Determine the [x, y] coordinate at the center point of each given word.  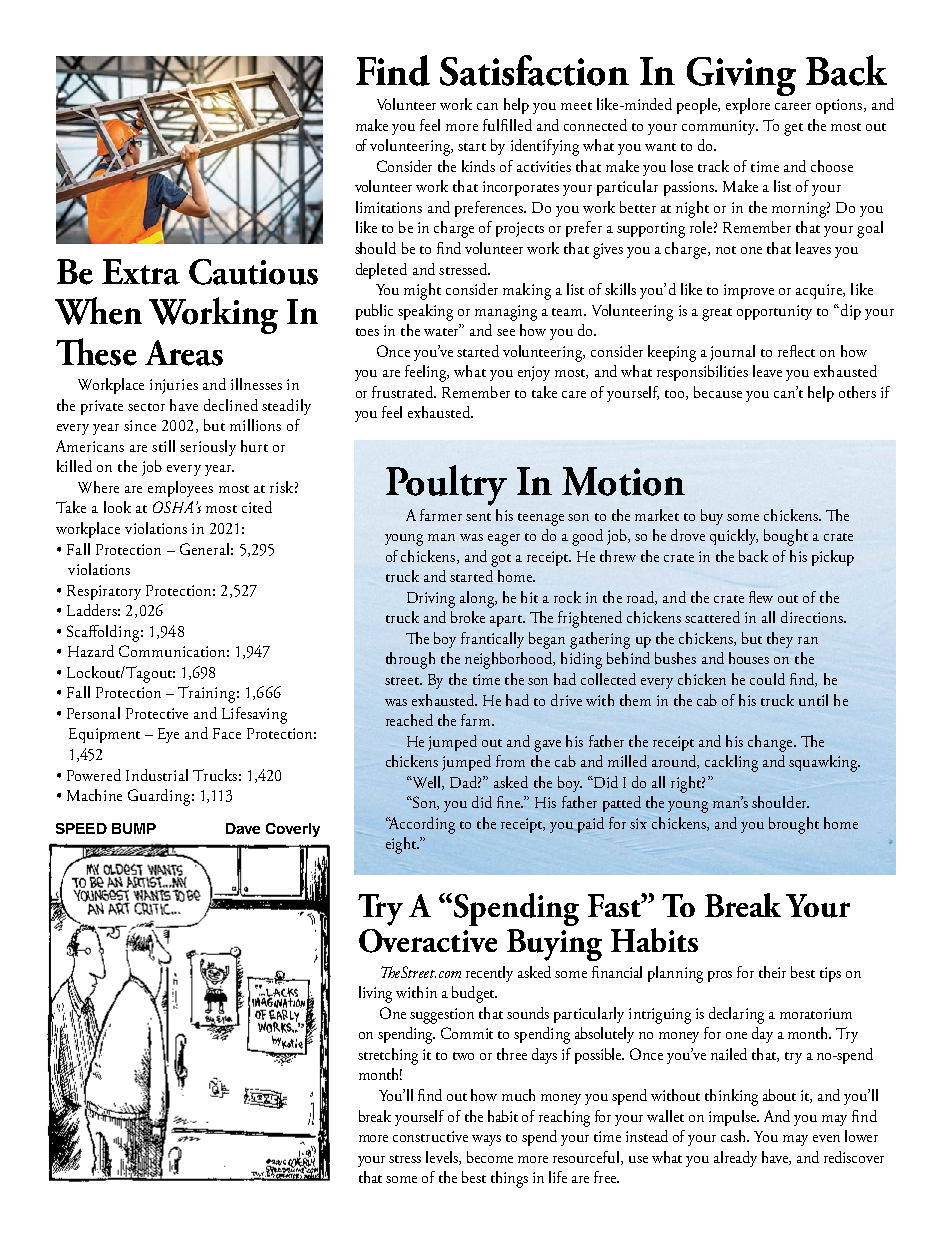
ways [486, 1140]
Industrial [157, 775]
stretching [388, 1056]
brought [794, 825]
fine [509, 802]
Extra [141, 272]
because [718, 392]
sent [478, 517]
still [163, 446]
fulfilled [507, 125]
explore [748, 106]
